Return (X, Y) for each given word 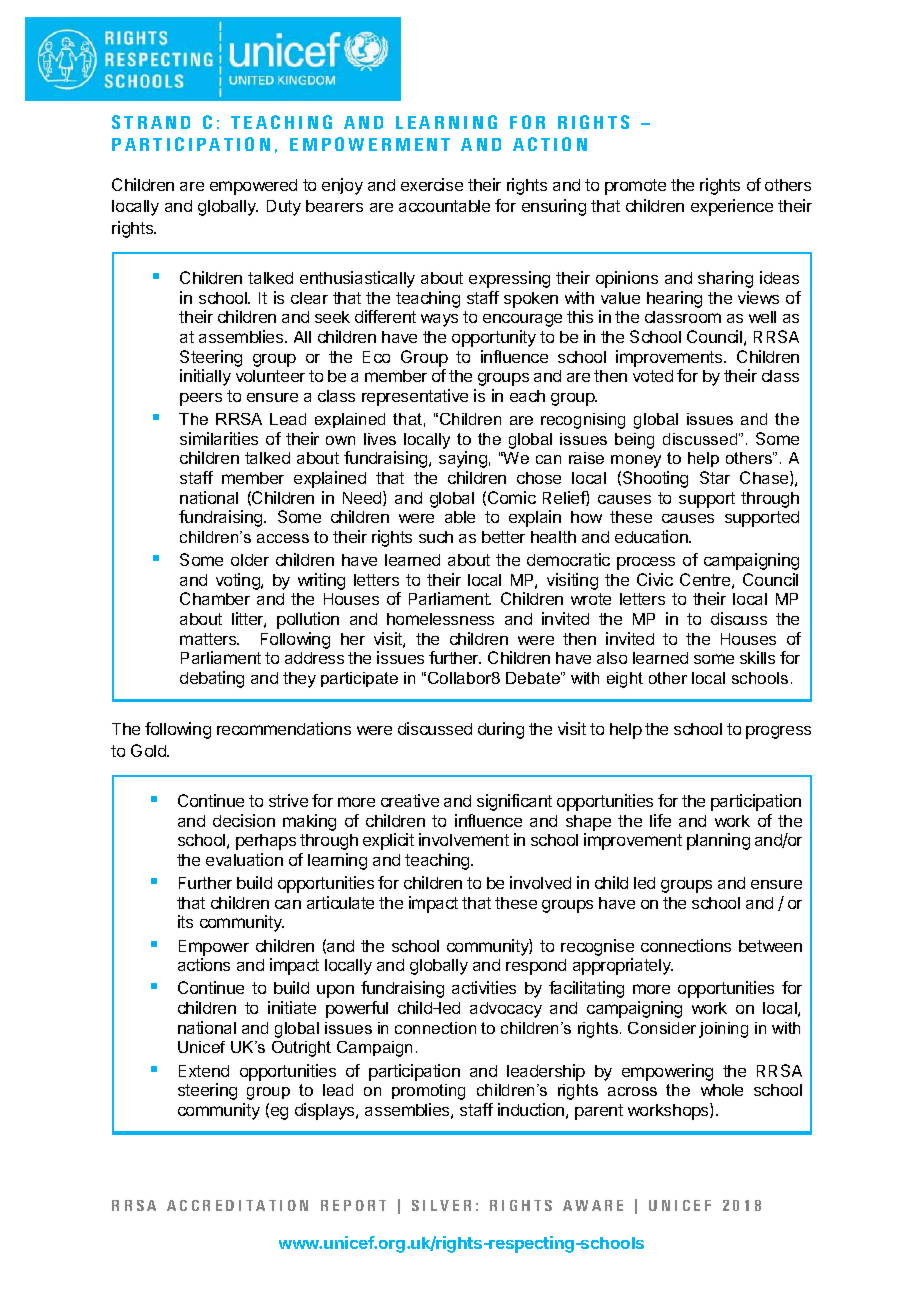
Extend (204, 1071)
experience (732, 207)
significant (514, 802)
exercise (432, 184)
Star (715, 477)
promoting (428, 1092)
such (436, 537)
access (283, 538)
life (660, 820)
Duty (284, 208)
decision (244, 820)
